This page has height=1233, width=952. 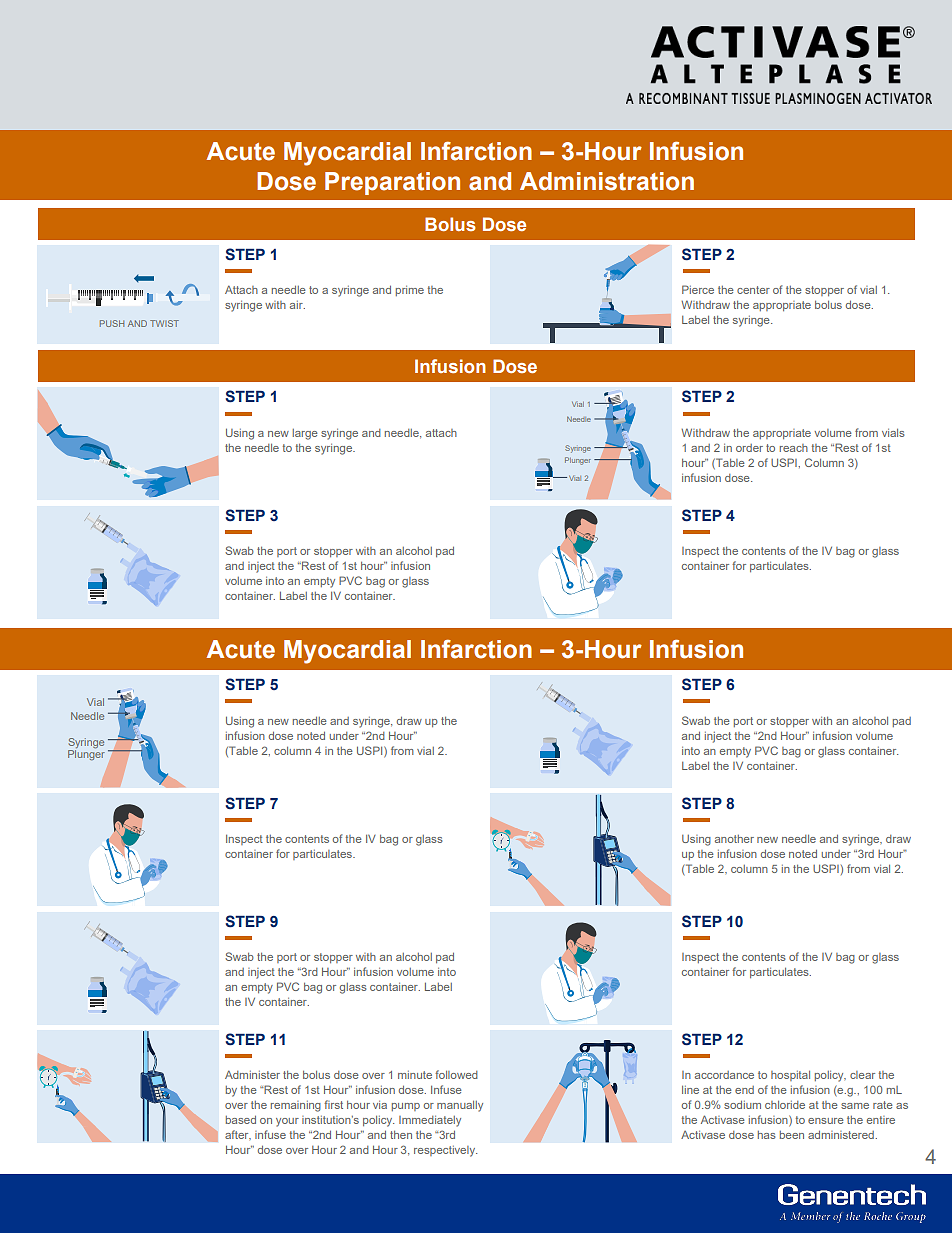 What do you see at coordinates (749, 448) in the page?
I see `order` at bounding box center [749, 448].
